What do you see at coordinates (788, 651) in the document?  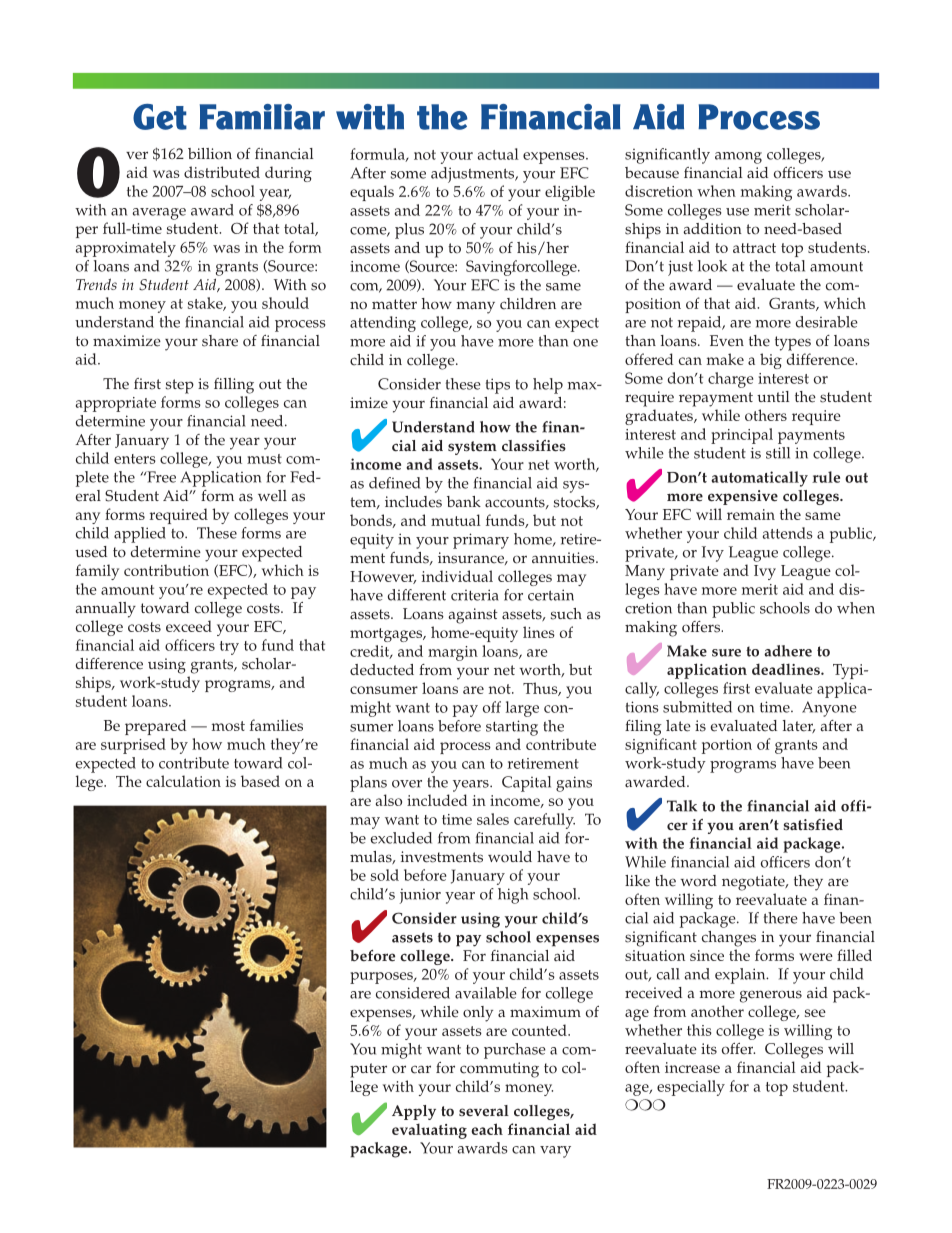 I see `adhere` at bounding box center [788, 651].
